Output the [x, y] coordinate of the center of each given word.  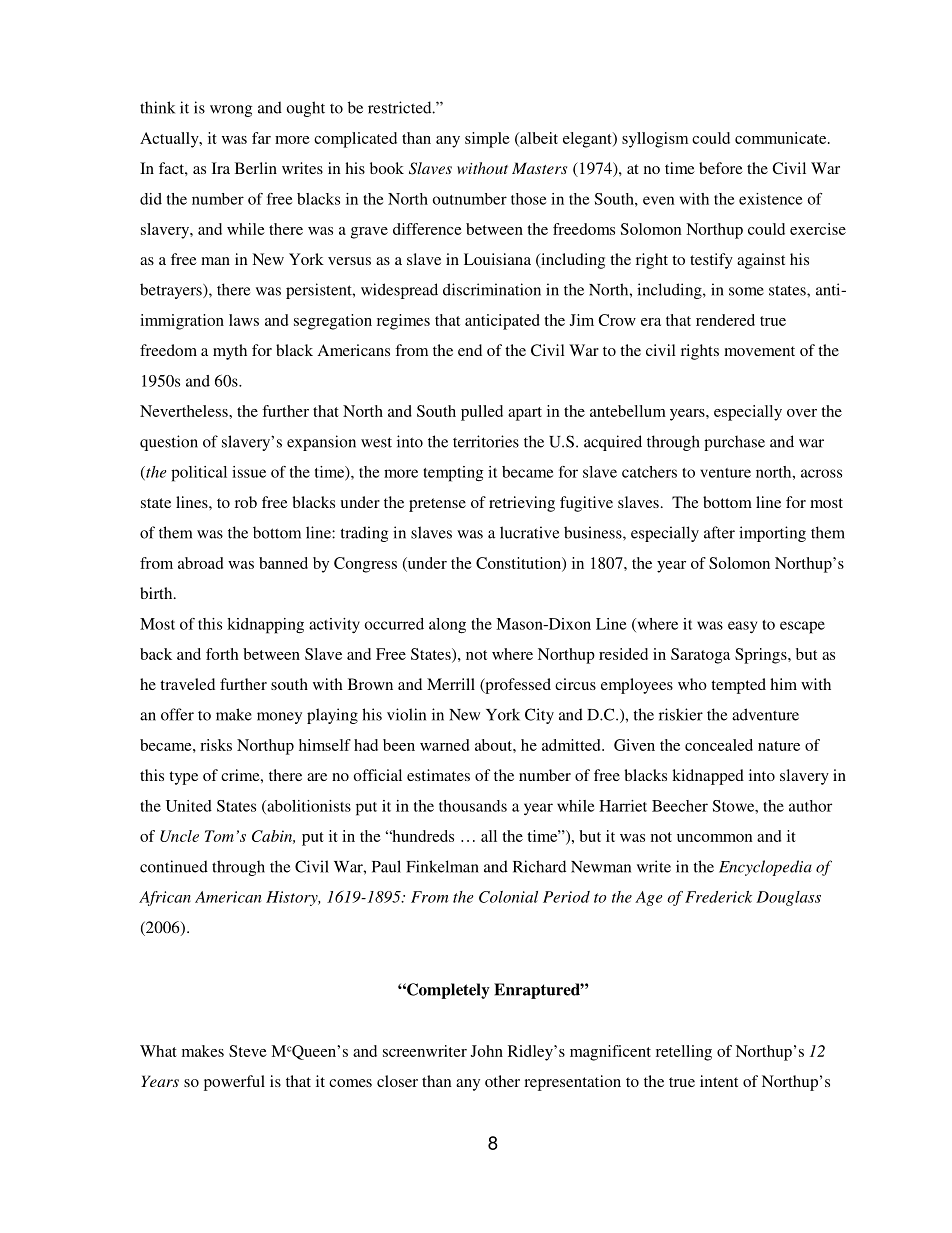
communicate [782, 138]
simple [487, 140]
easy [742, 627]
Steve [248, 1051]
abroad [200, 563]
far [261, 138]
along [447, 626]
